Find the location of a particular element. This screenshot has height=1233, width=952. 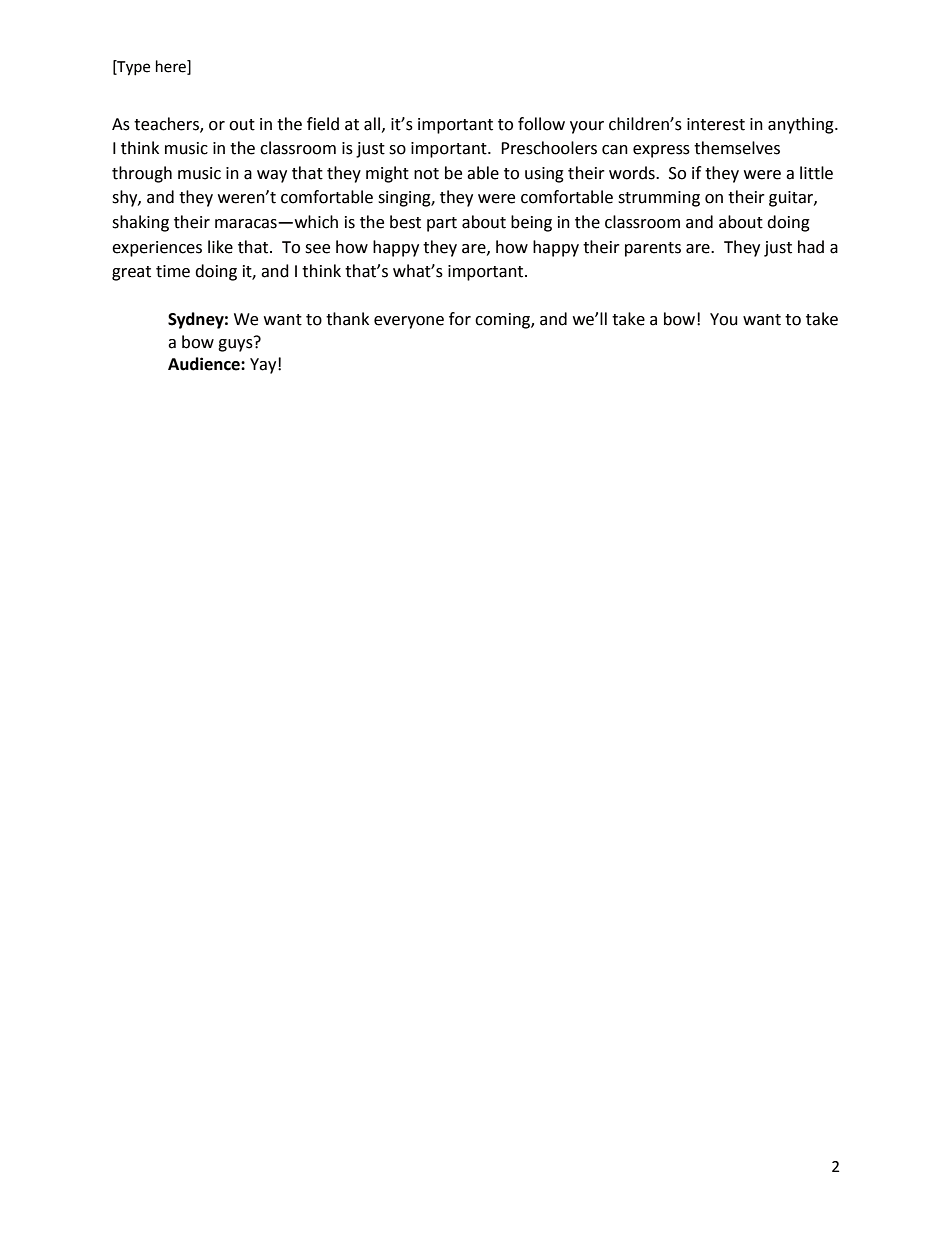

part is located at coordinates (442, 224).
